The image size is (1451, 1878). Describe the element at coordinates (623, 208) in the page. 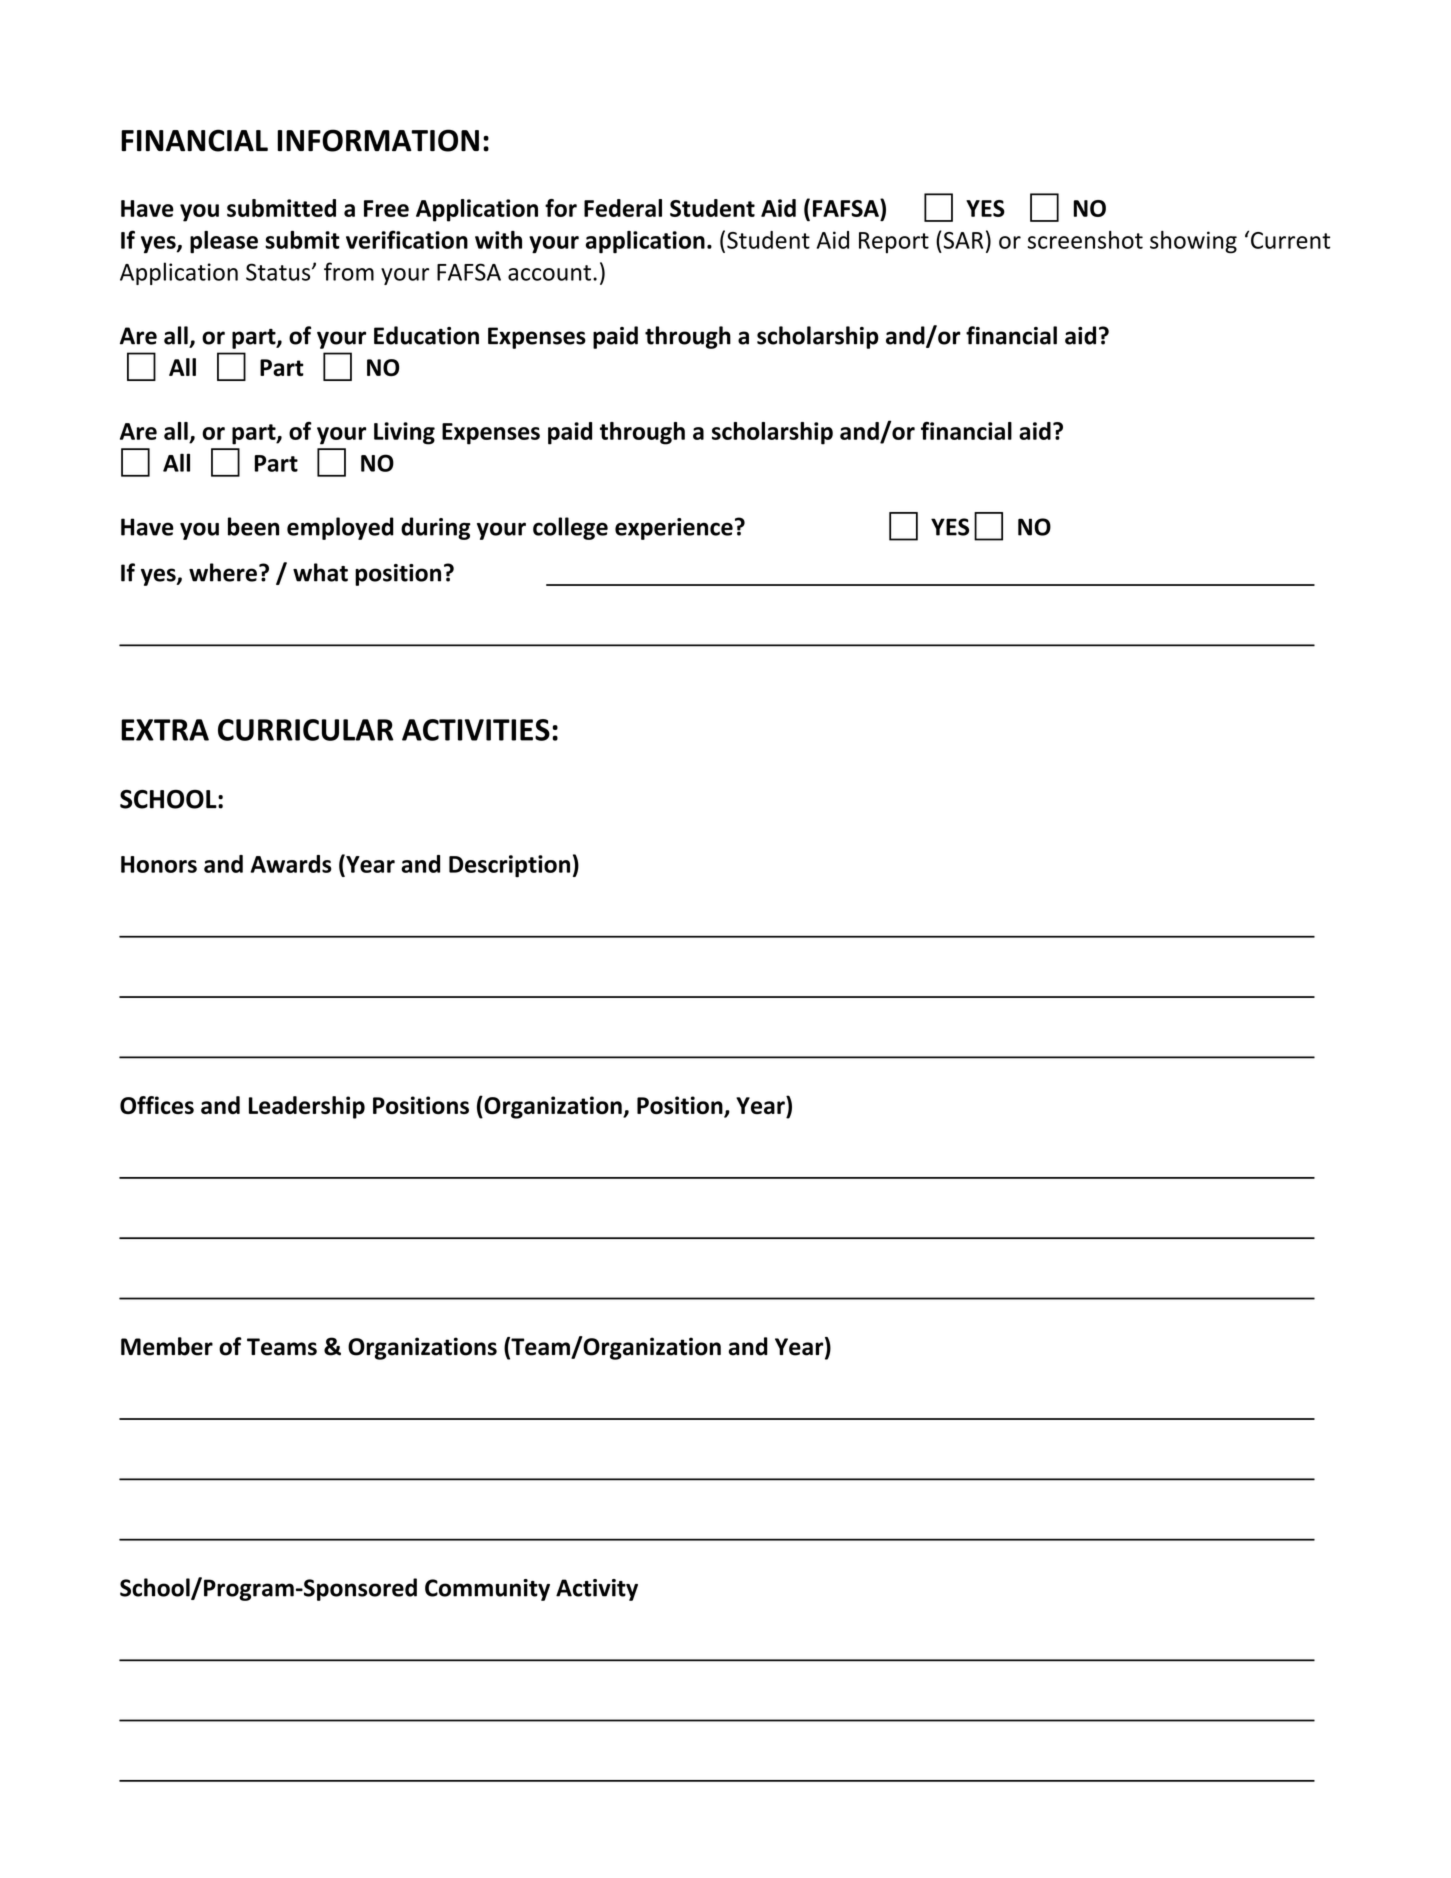

I see `Federal` at that location.
